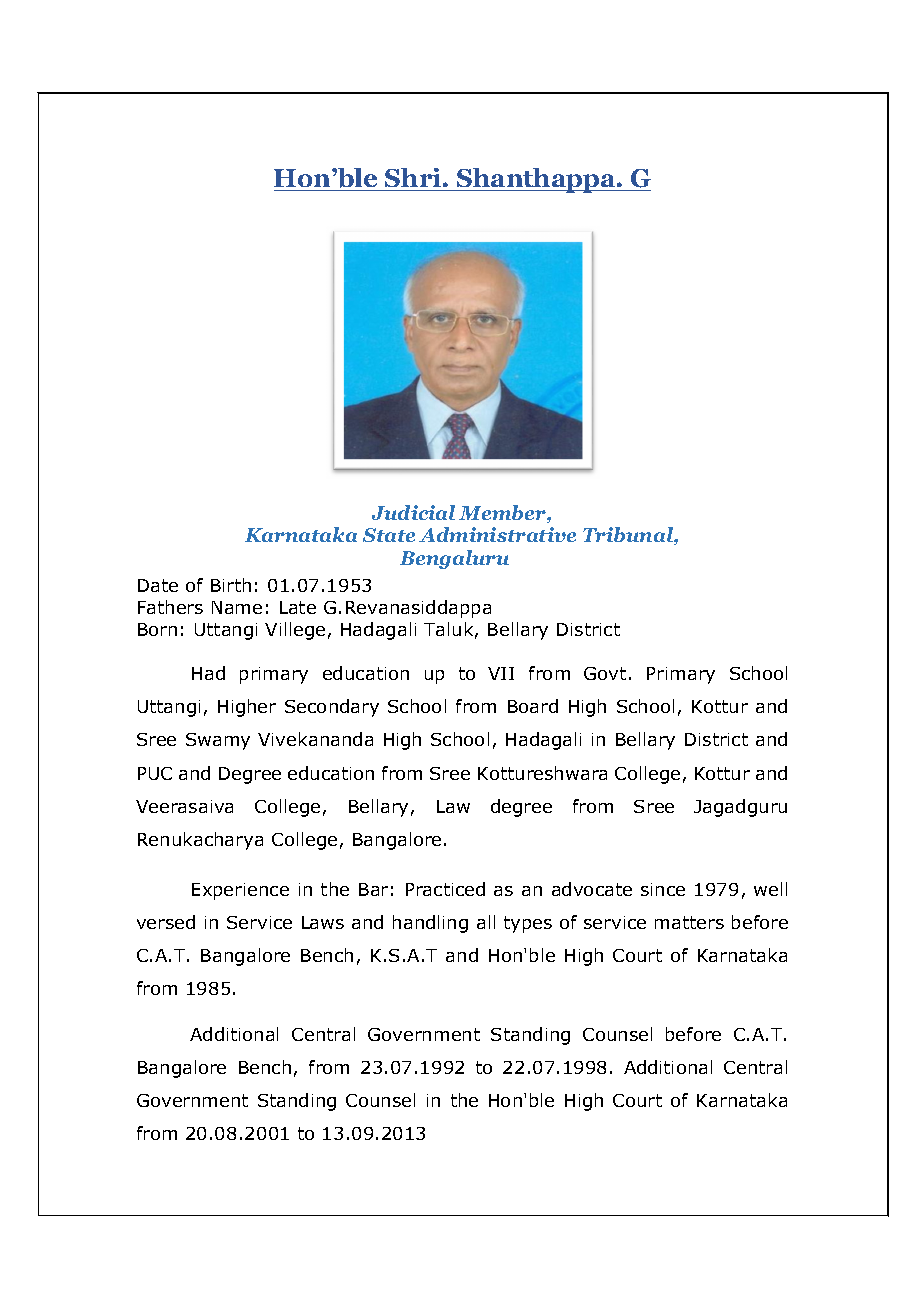  Describe the element at coordinates (240, 891) in the screenshot. I see `Experience` at that location.
